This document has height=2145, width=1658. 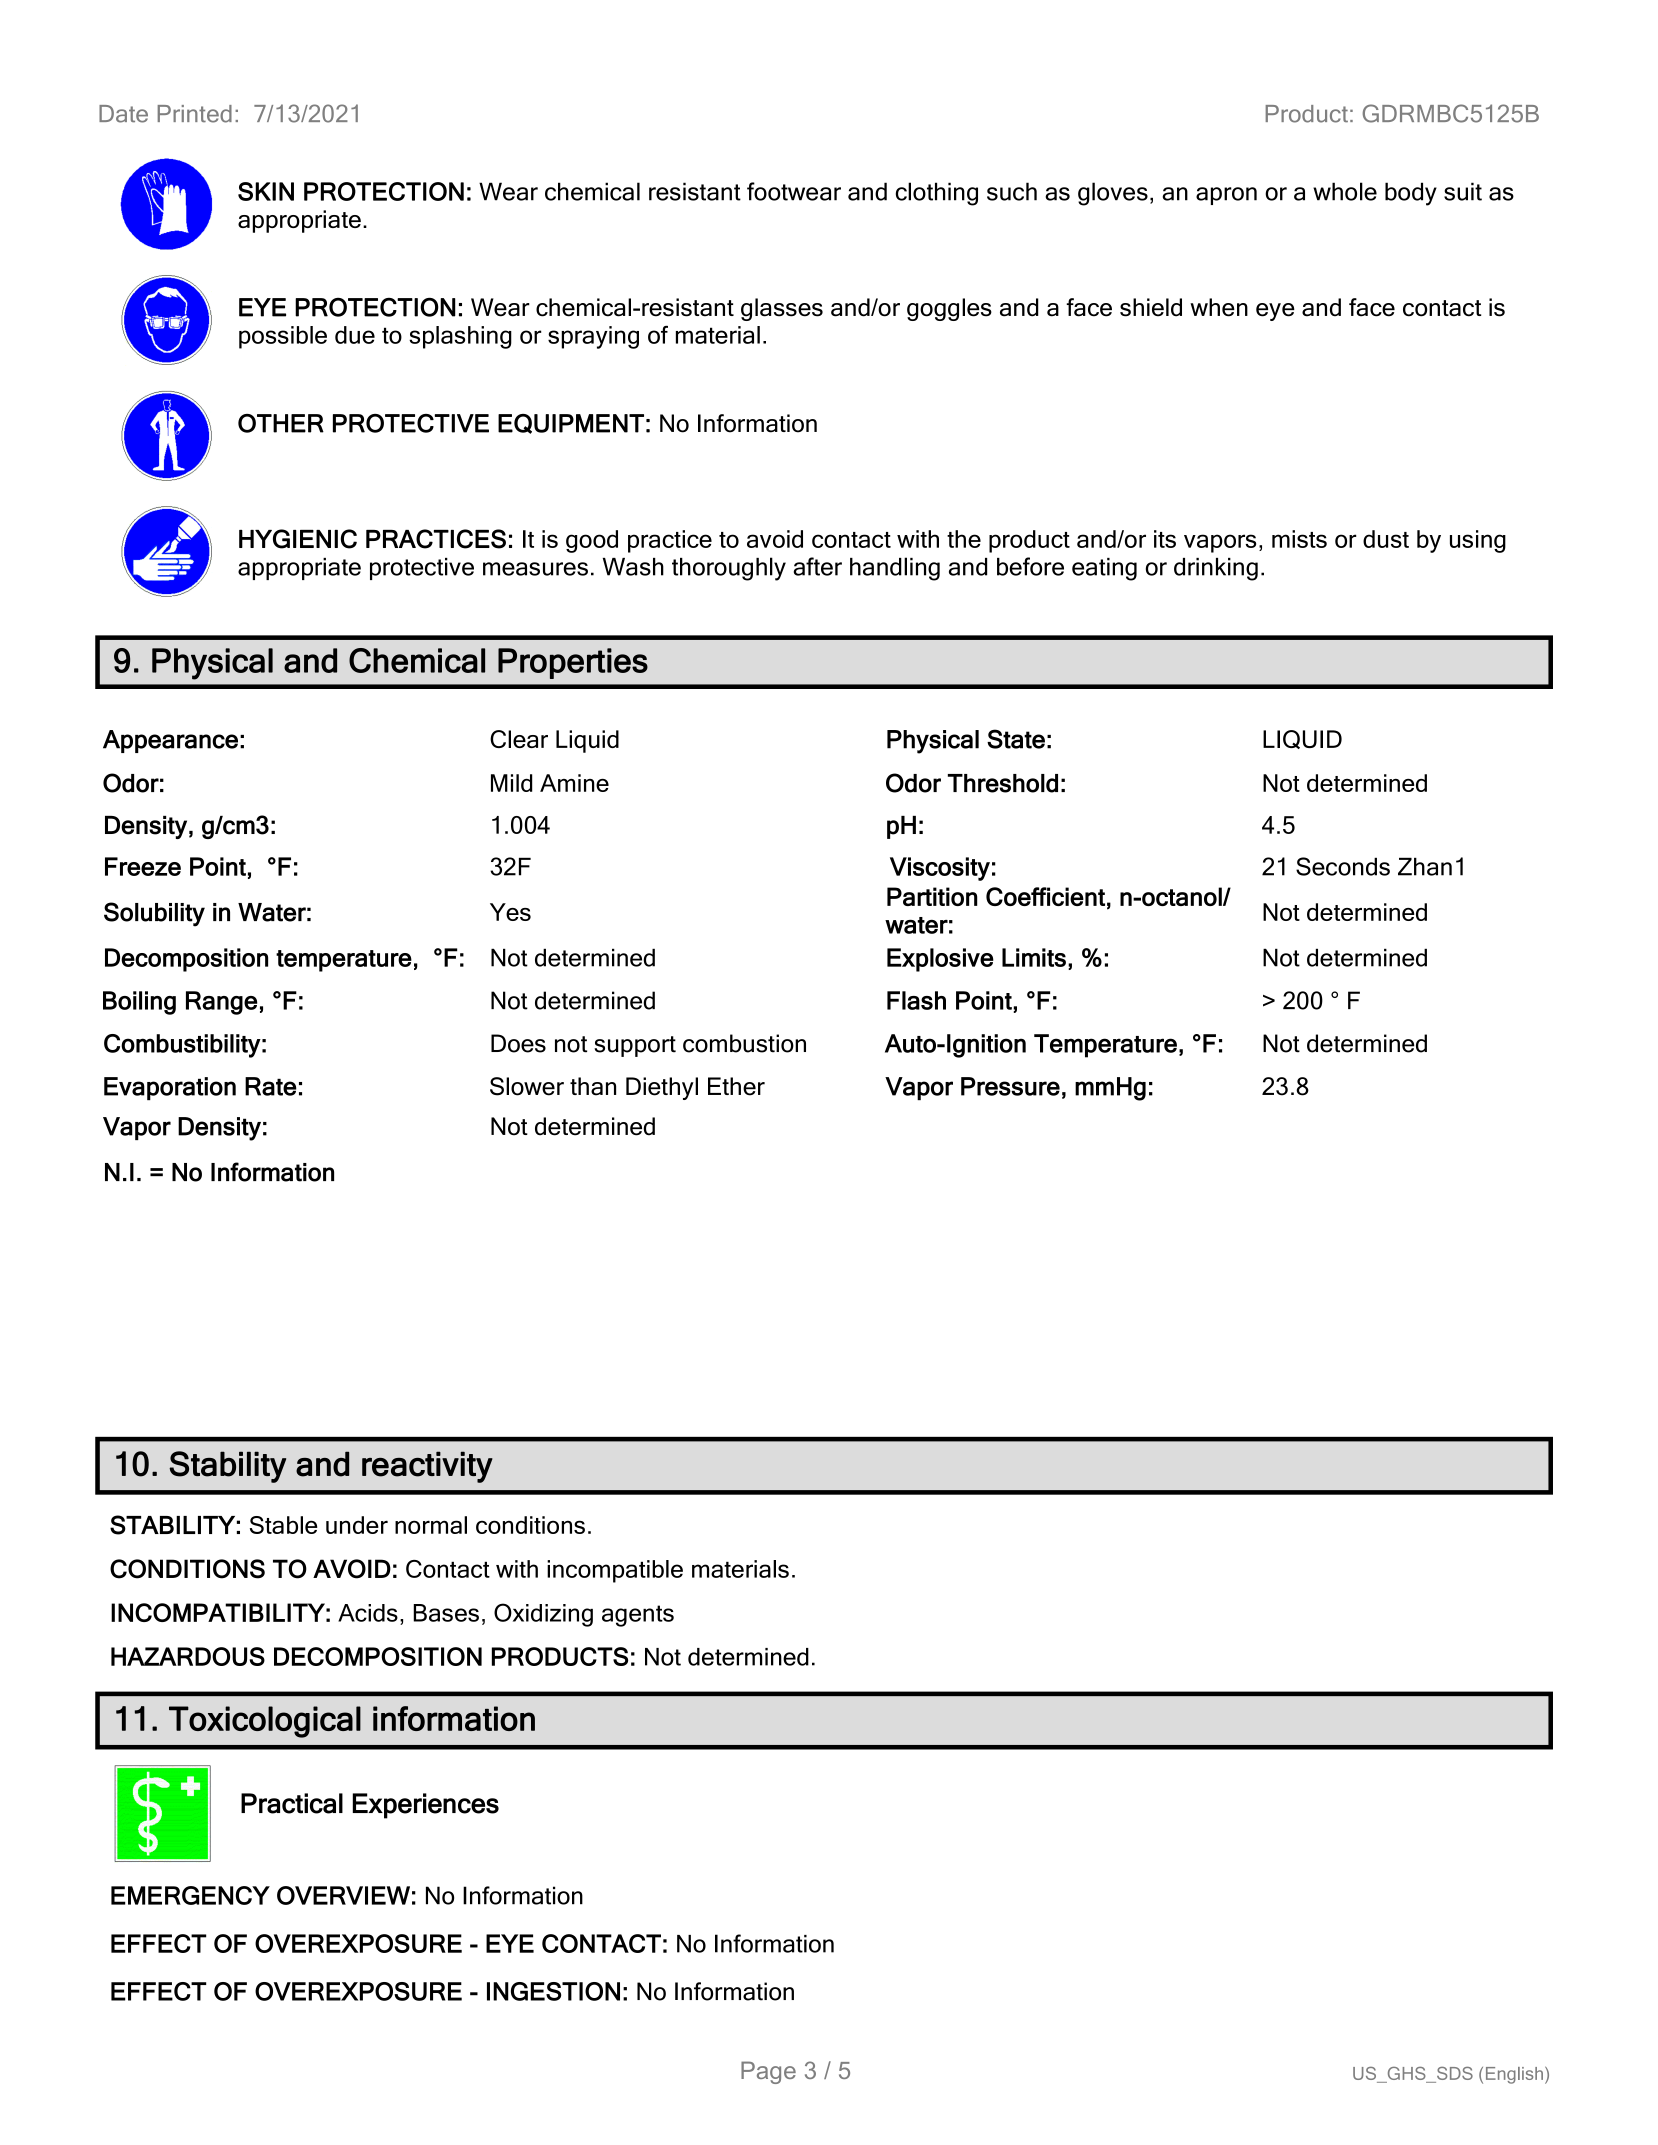 What do you see at coordinates (1345, 191) in the document?
I see `whole` at bounding box center [1345, 191].
